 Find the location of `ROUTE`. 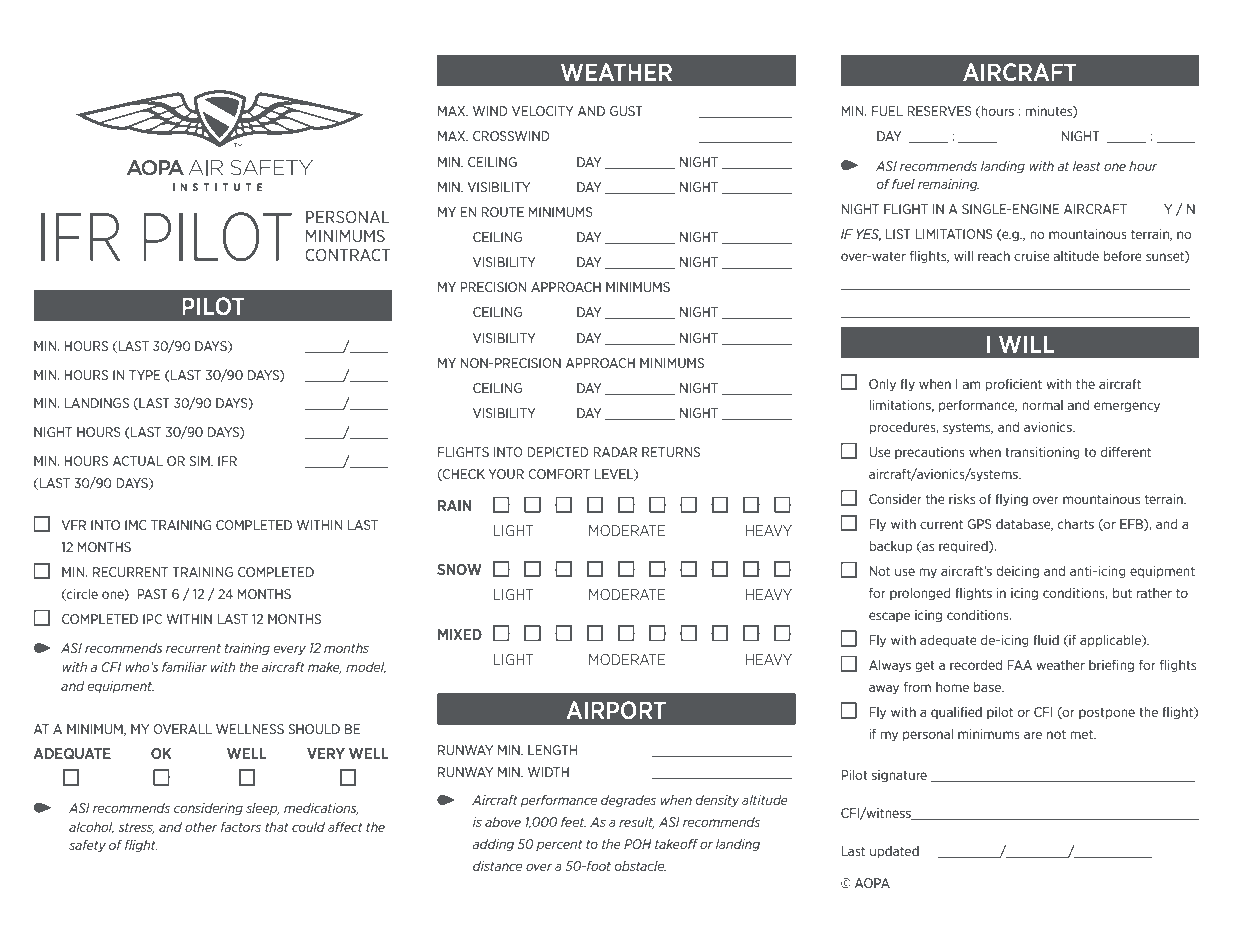

ROUTE is located at coordinates (502, 212).
